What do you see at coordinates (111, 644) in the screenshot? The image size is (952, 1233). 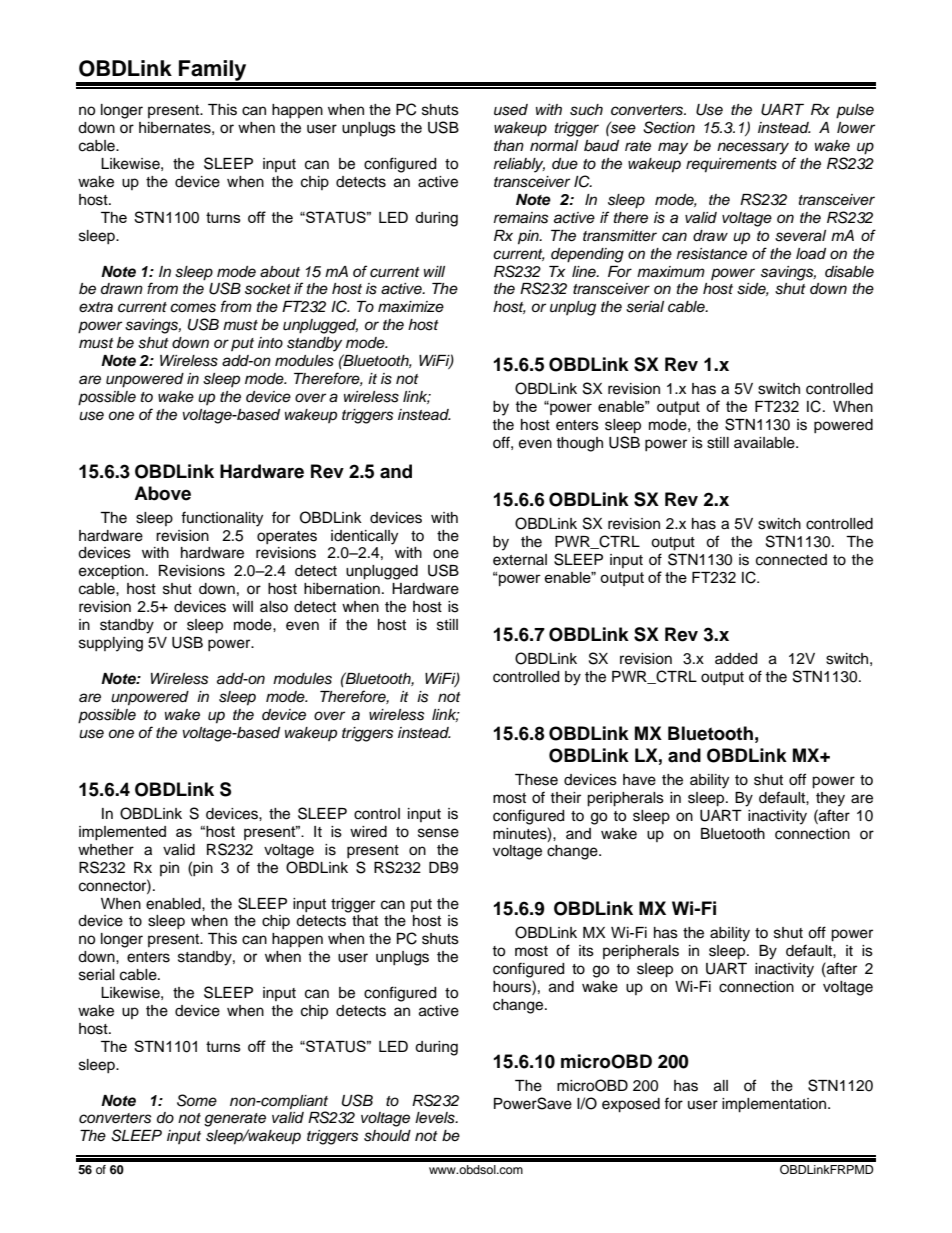 I see `supplying` at bounding box center [111, 644].
